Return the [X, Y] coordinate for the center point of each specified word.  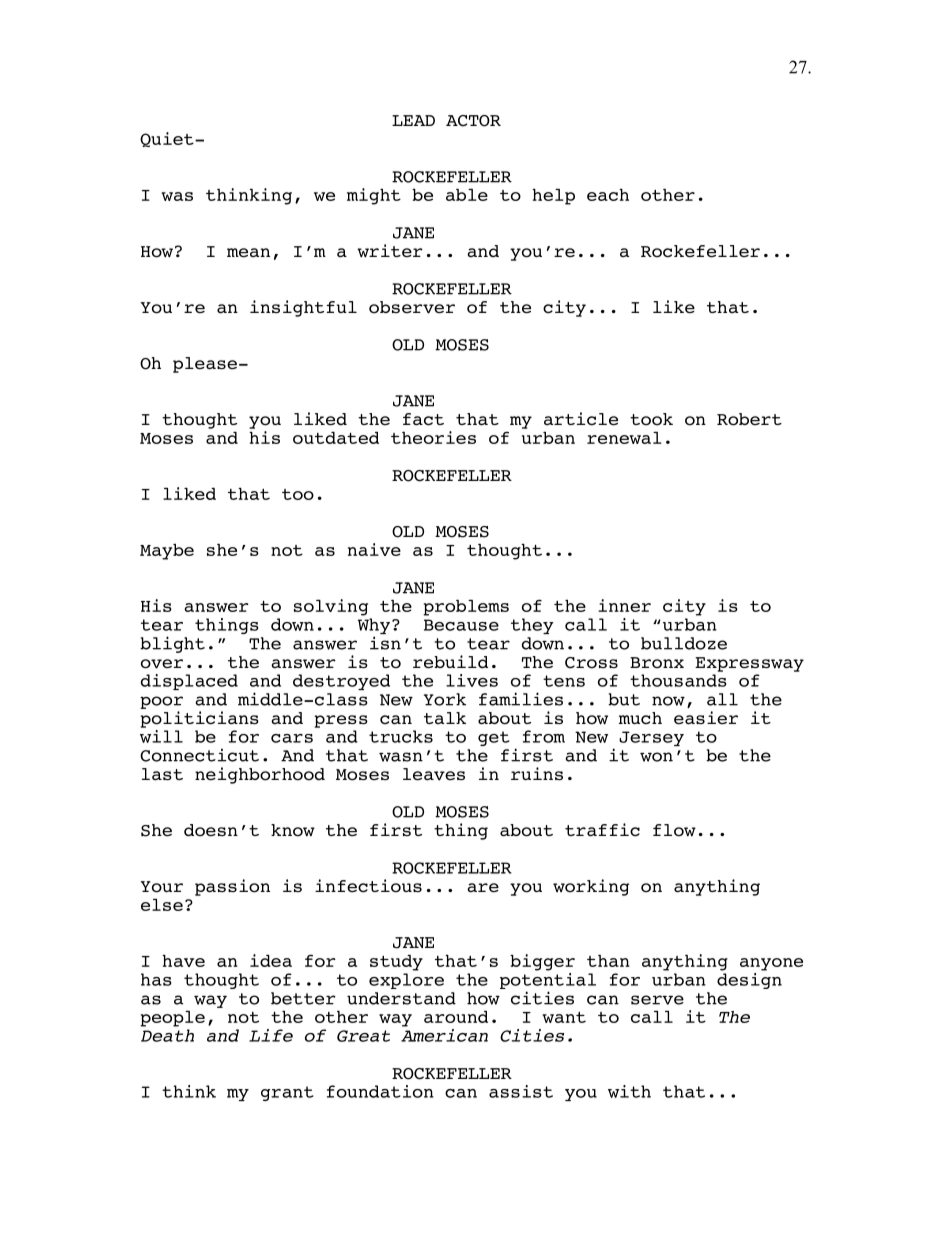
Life [271, 1035]
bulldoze [684, 643]
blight [172, 644]
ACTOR [473, 121]
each [608, 195]
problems [466, 608]
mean [248, 253]
